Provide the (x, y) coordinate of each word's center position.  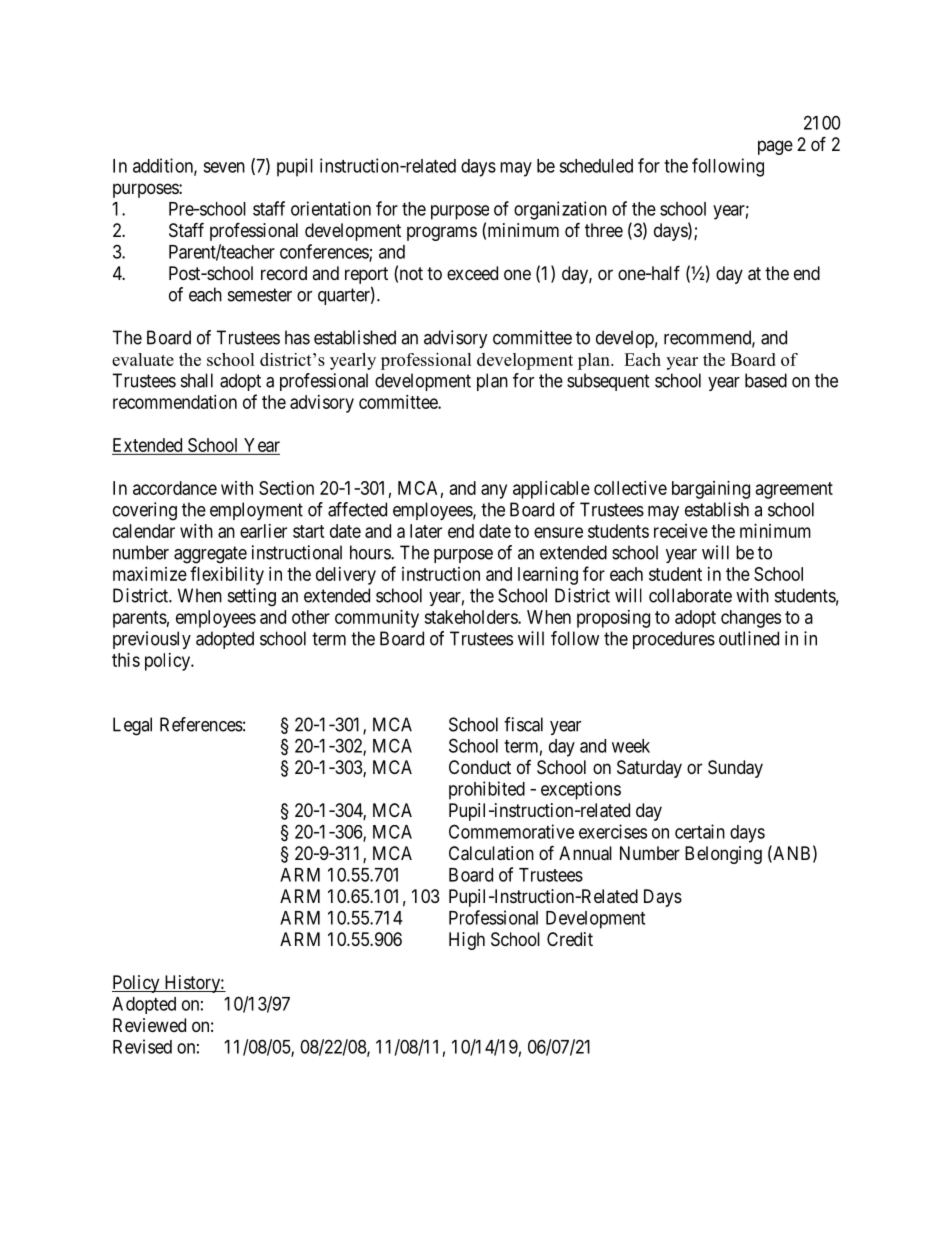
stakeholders (471, 617)
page (775, 147)
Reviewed (149, 1025)
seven (224, 167)
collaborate (690, 595)
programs (442, 233)
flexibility (227, 575)
